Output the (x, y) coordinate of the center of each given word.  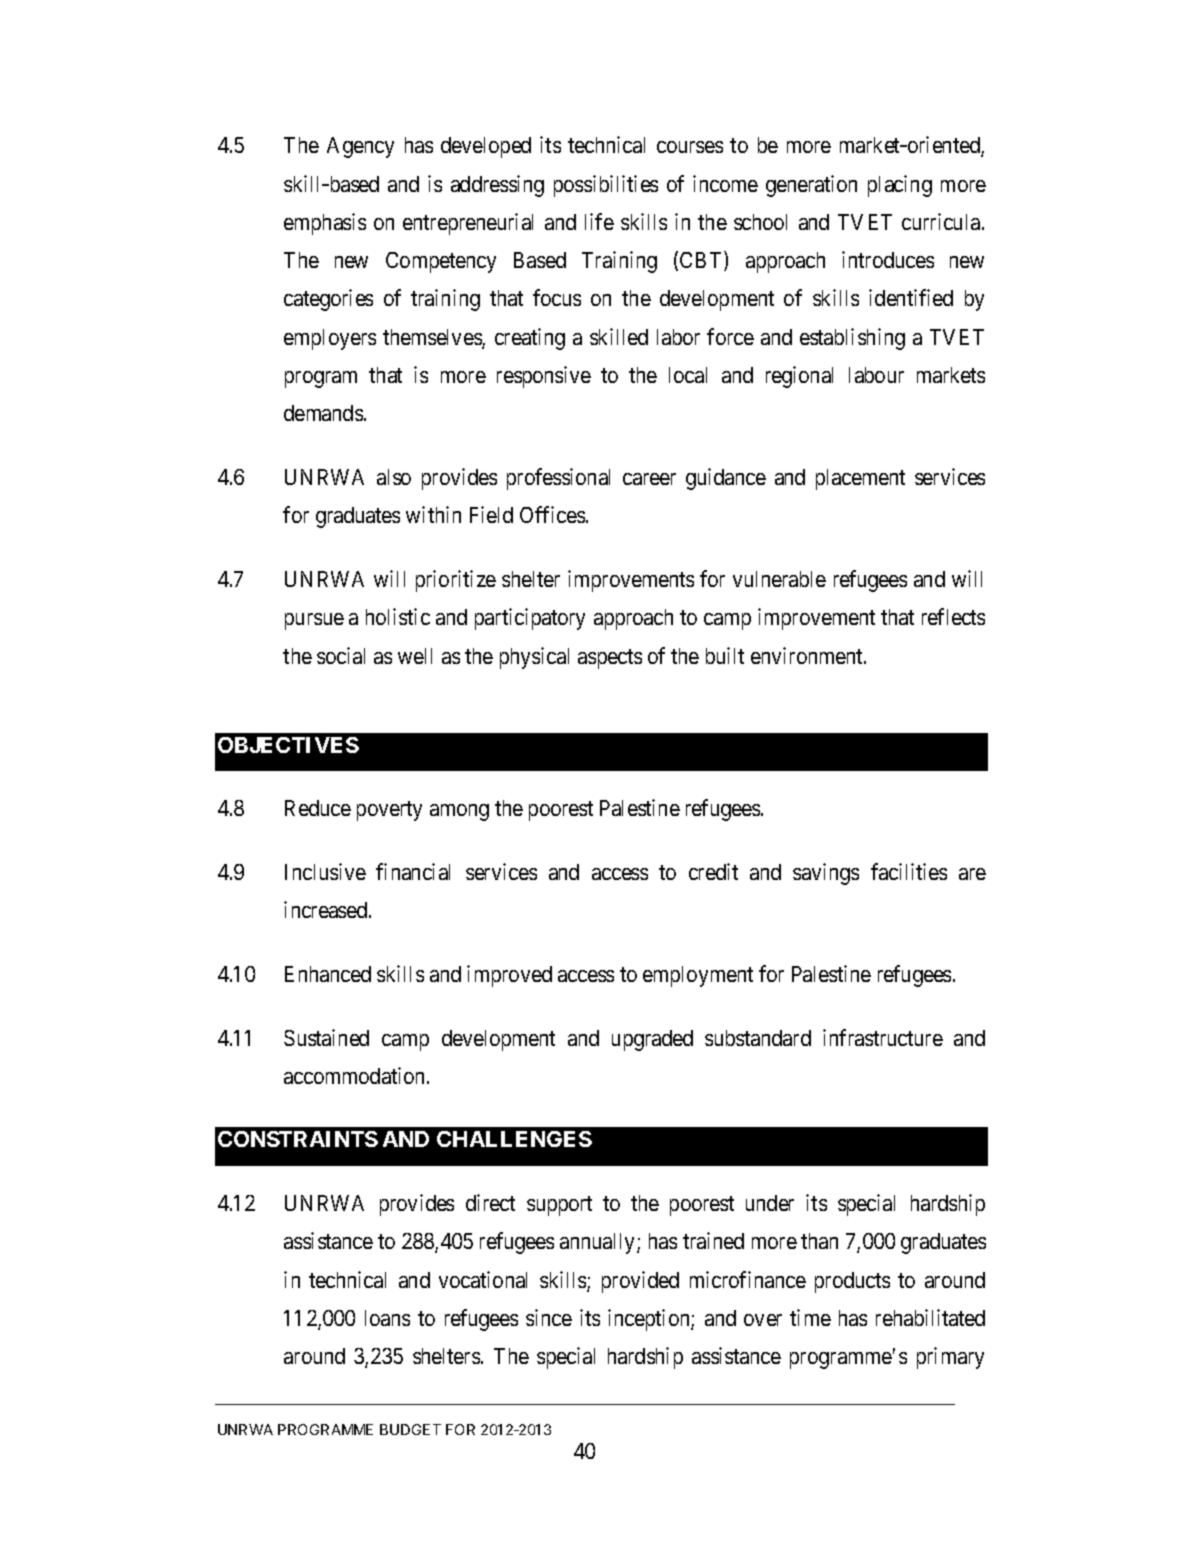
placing (900, 186)
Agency (360, 147)
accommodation (356, 1075)
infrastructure (883, 1037)
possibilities (606, 186)
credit (713, 871)
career (649, 479)
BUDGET (410, 1429)
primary (950, 1358)
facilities (909, 871)
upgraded (652, 1040)
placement (860, 479)
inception (650, 1320)
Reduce (318, 808)
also (394, 477)
